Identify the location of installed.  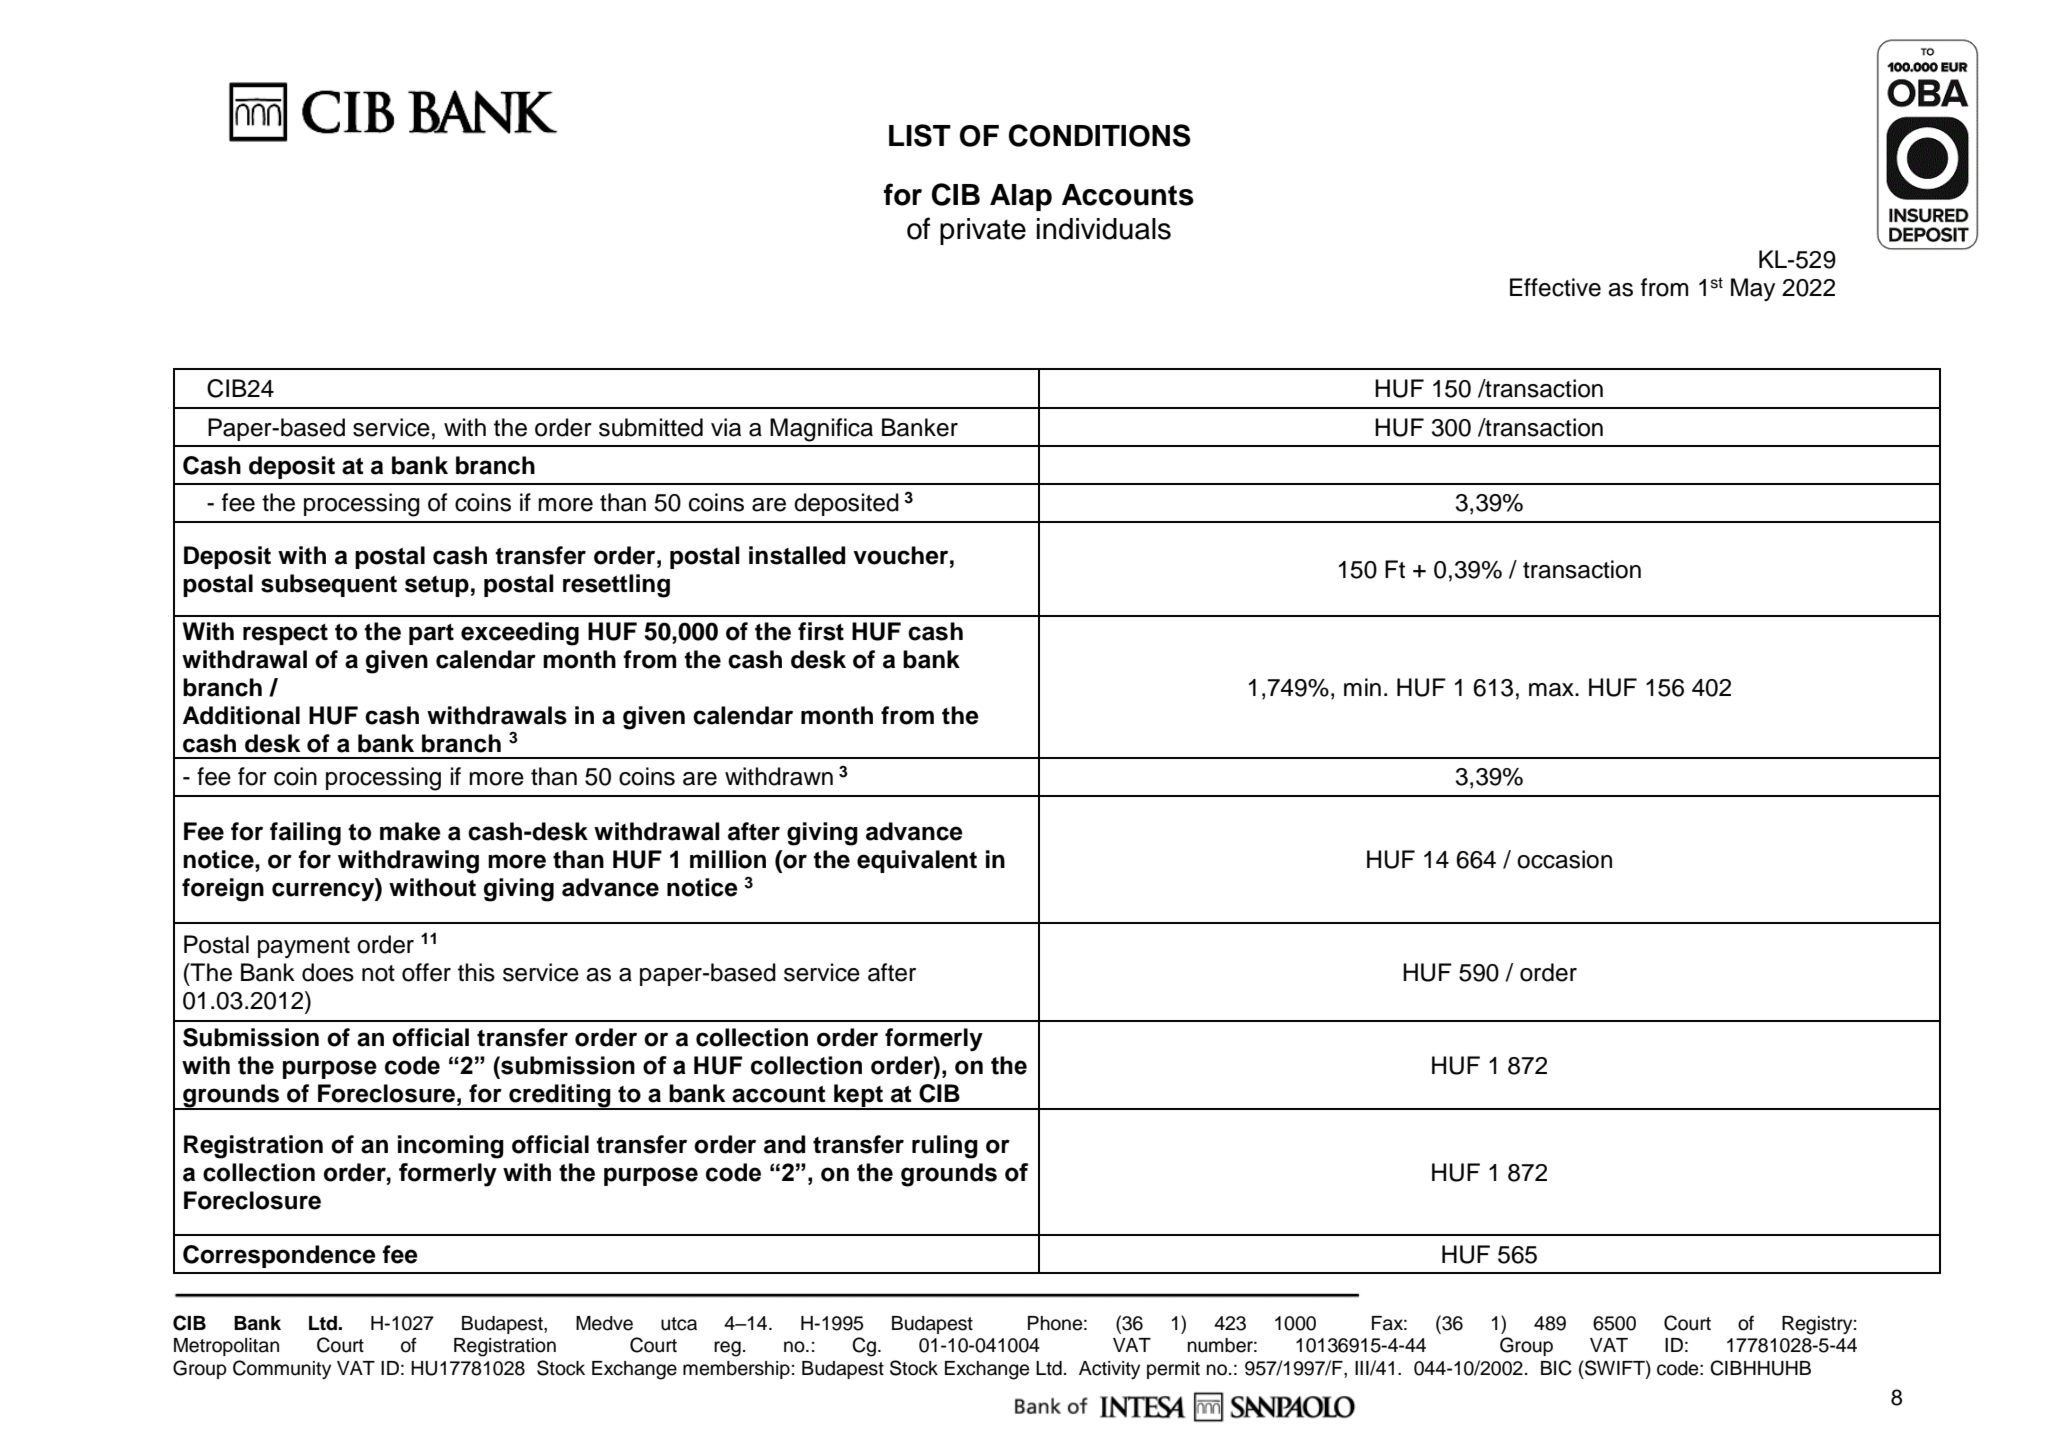
(797, 555).
